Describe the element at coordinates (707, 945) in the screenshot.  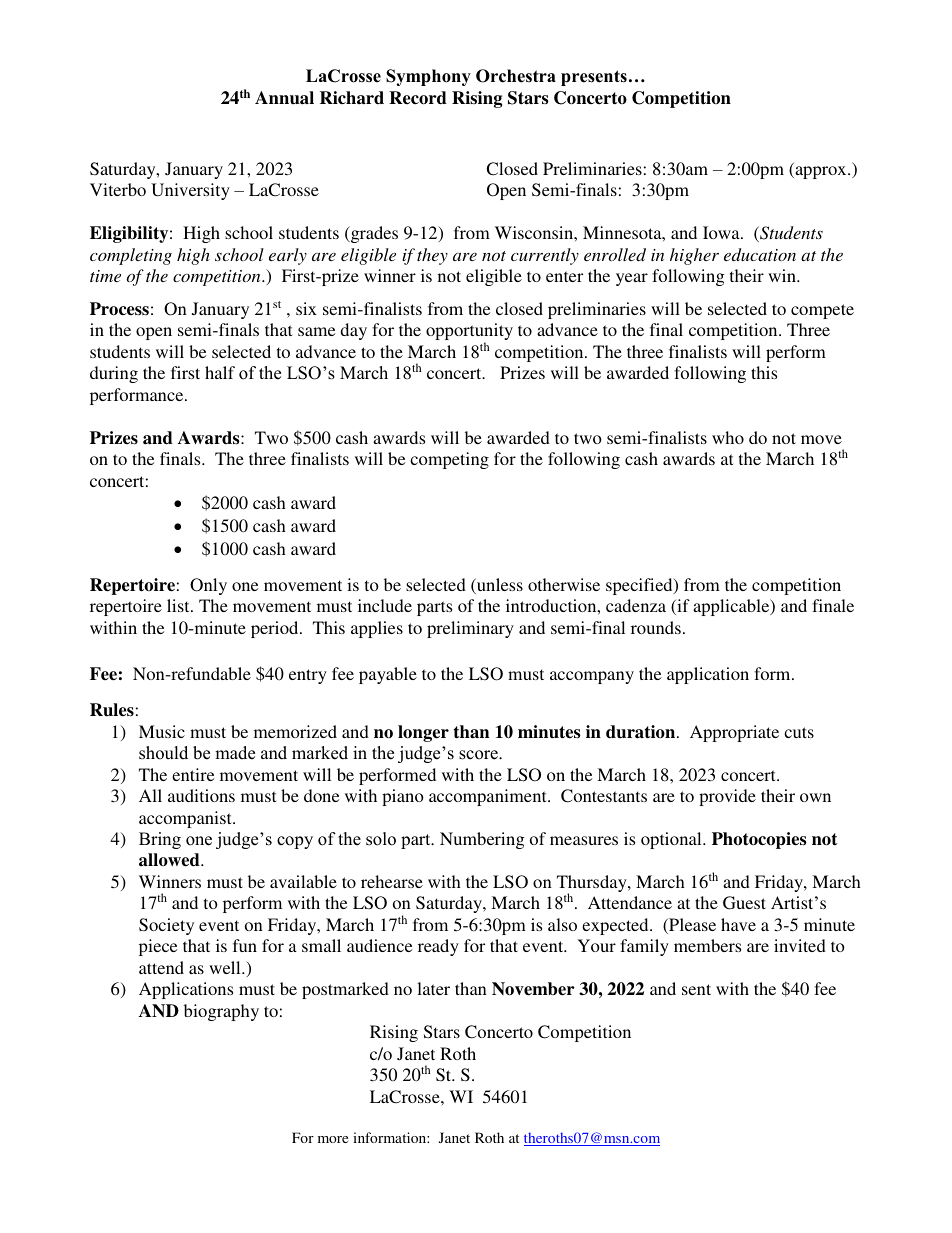
I see `members` at that location.
